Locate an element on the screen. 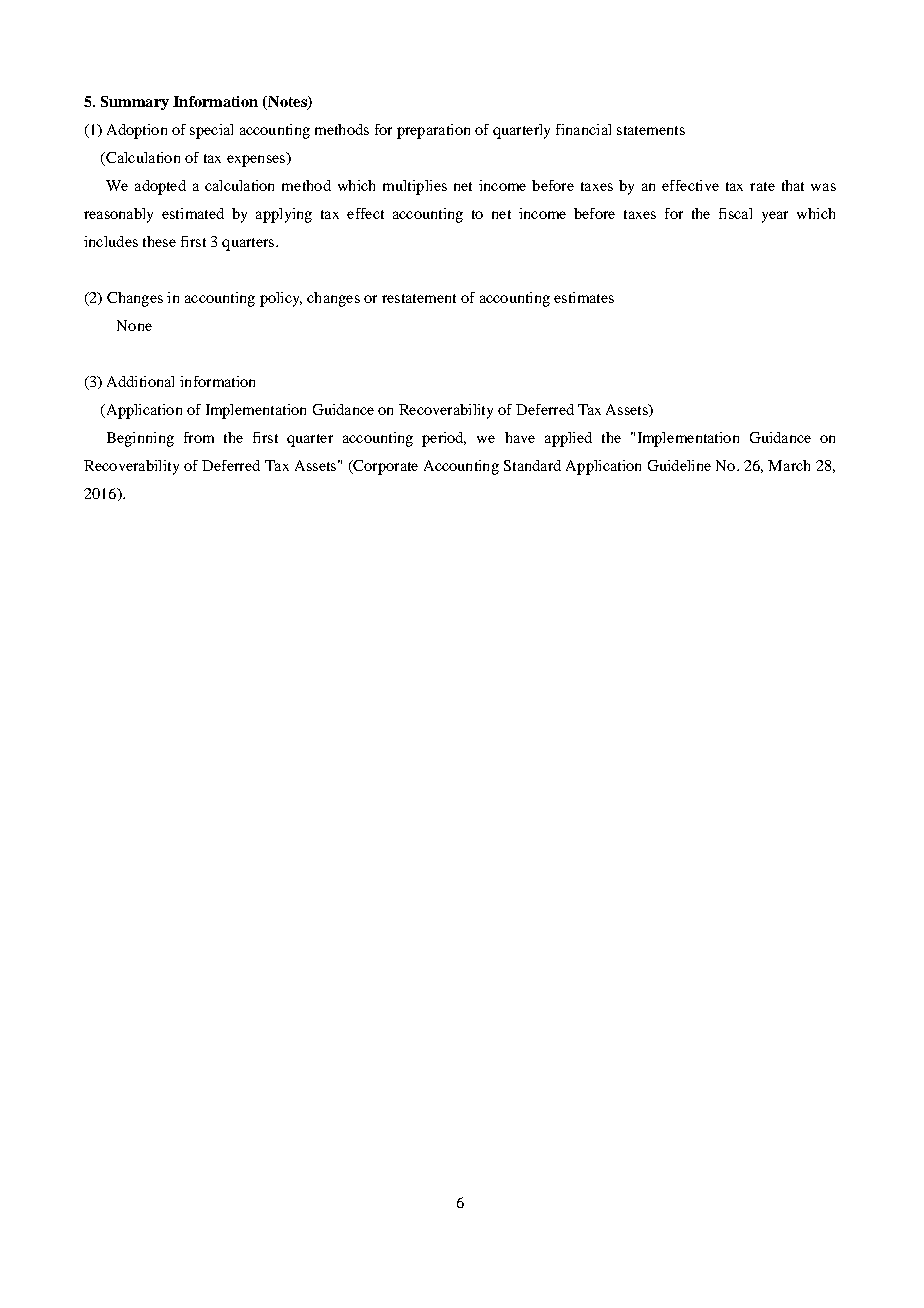  restatement is located at coordinates (419, 298).
